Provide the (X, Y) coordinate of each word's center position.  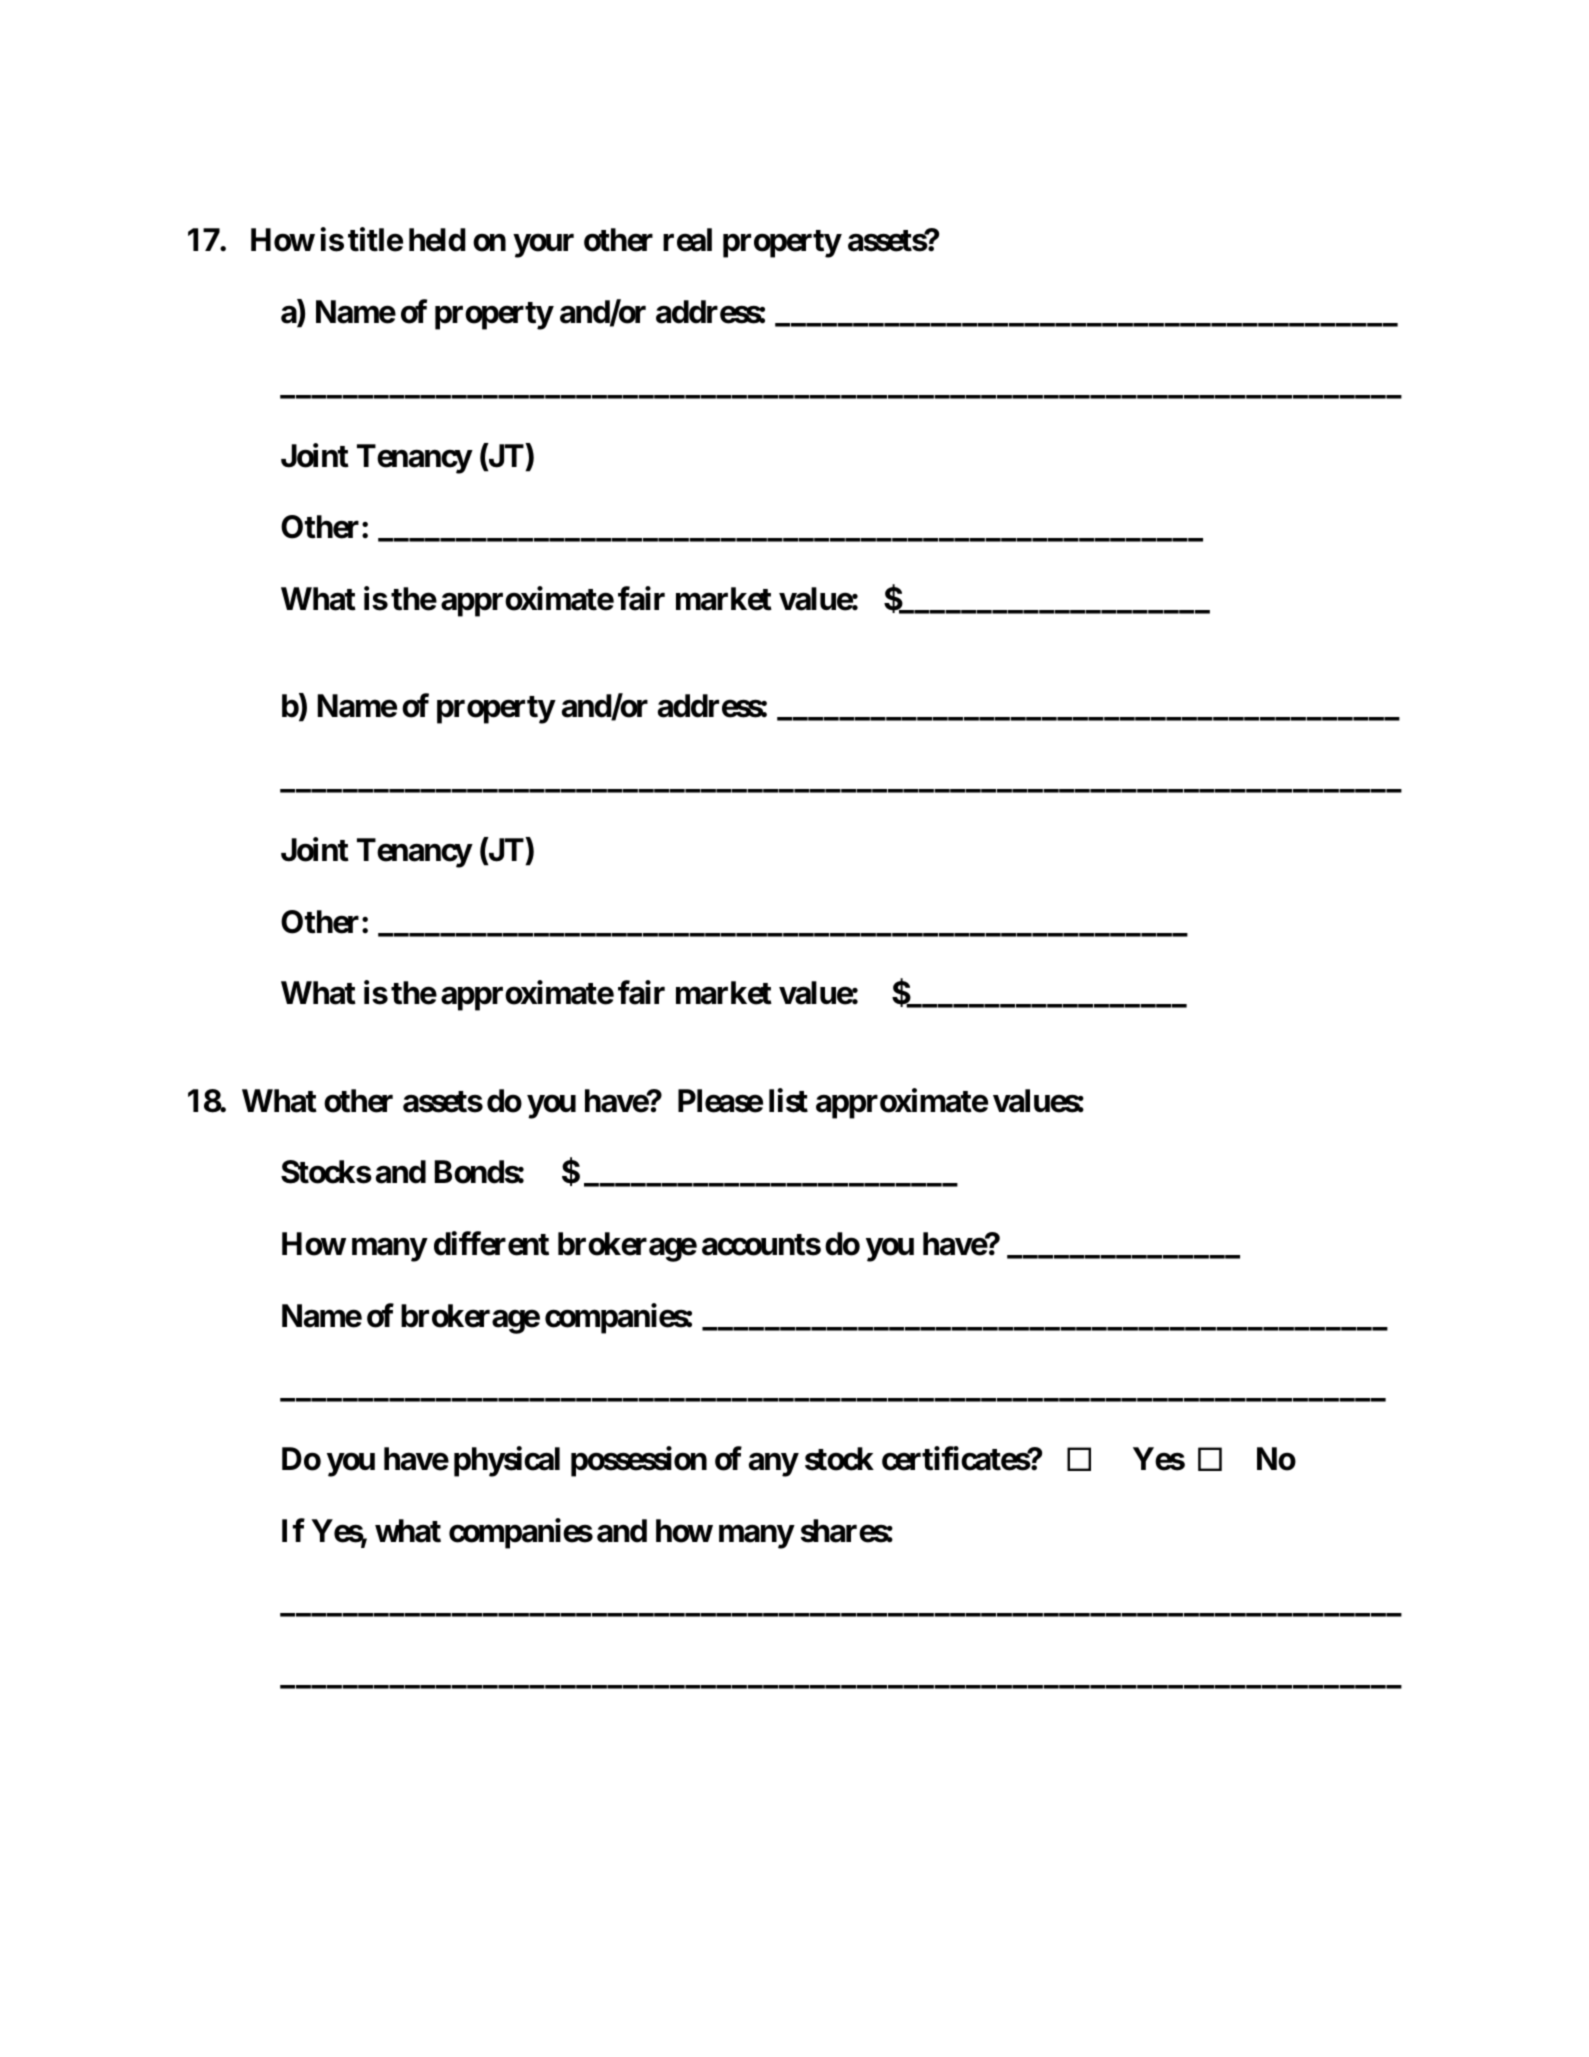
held (437, 240)
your (544, 246)
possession (639, 1462)
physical (507, 1462)
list (788, 1100)
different (491, 1243)
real (687, 240)
